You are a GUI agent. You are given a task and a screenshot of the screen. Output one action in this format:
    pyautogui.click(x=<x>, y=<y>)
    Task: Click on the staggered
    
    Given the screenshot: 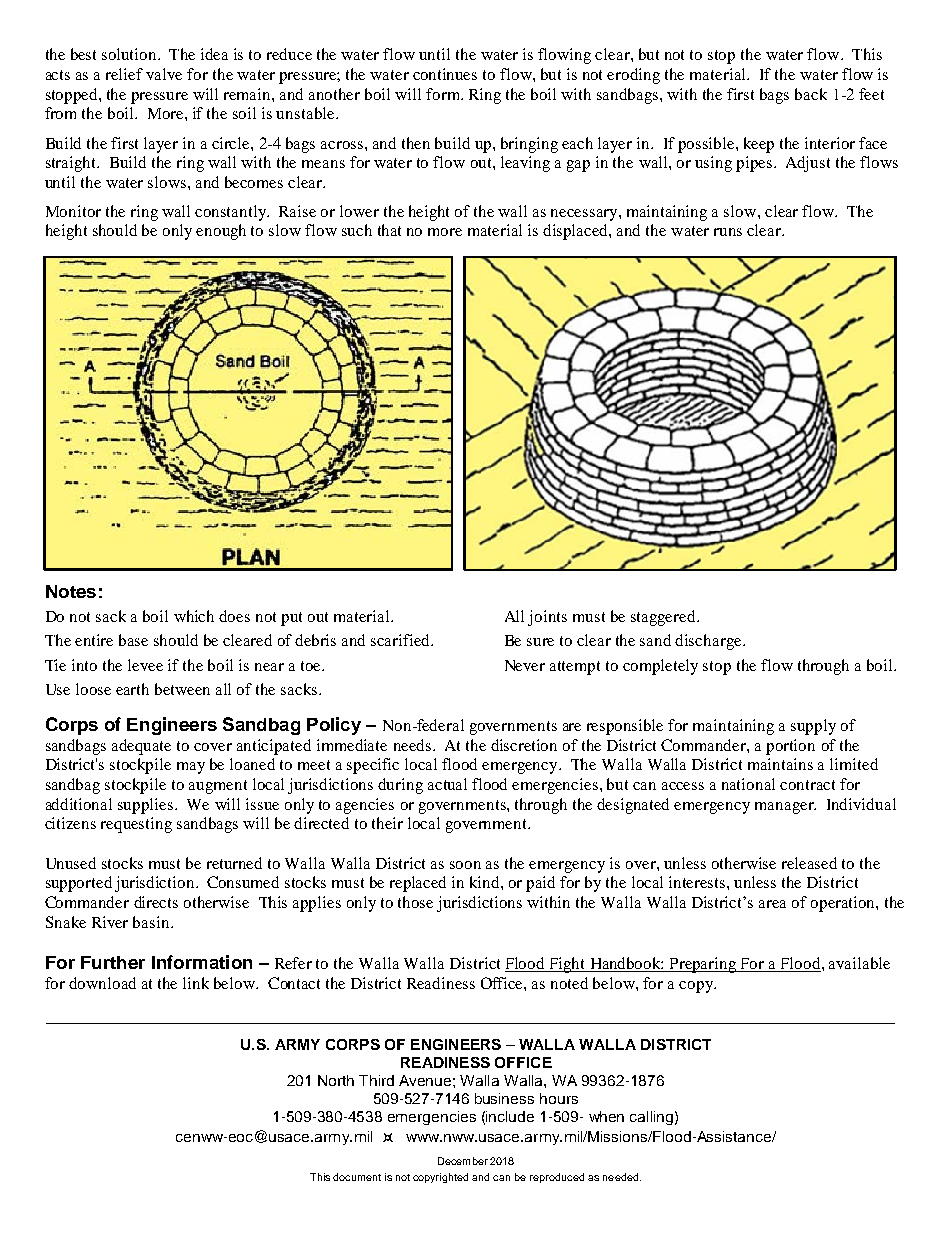 What is the action you would take?
    pyautogui.click(x=664, y=618)
